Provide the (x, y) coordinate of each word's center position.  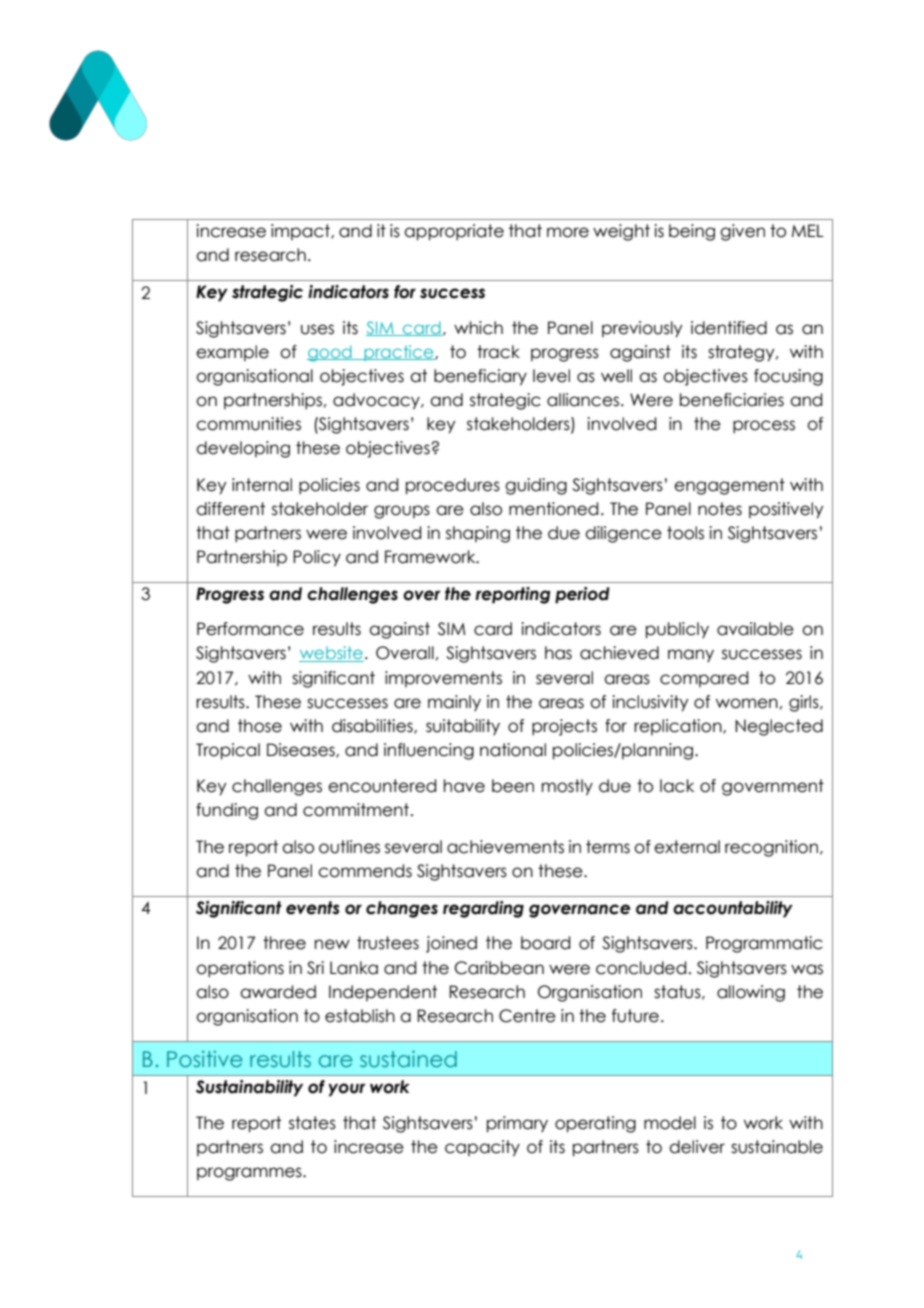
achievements (505, 847)
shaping (478, 534)
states (312, 1123)
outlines (349, 847)
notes (720, 509)
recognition (773, 848)
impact (301, 232)
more (568, 232)
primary (517, 1124)
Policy (317, 558)
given (742, 232)
